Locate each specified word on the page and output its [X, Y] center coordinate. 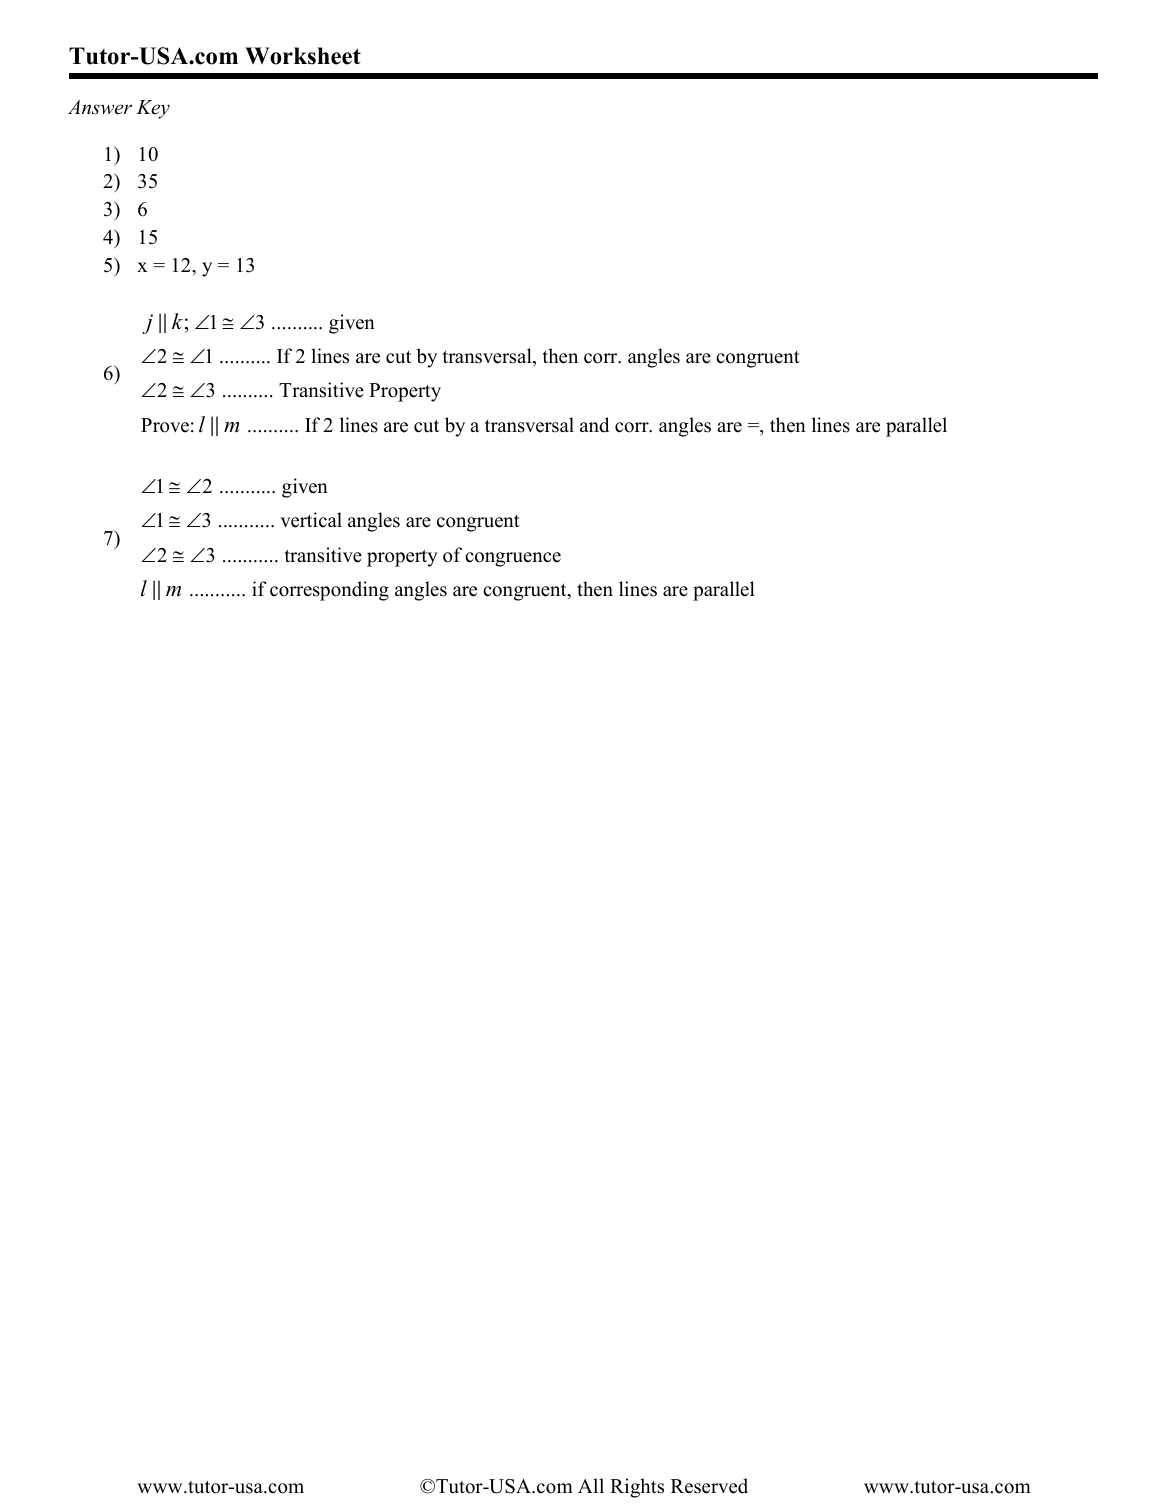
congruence [513, 559]
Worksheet [303, 56]
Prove [165, 425]
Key [153, 109]
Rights [637, 1488]
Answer [100, 107]
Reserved [709, 1486]
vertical [311, 520]
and [594, 425]
